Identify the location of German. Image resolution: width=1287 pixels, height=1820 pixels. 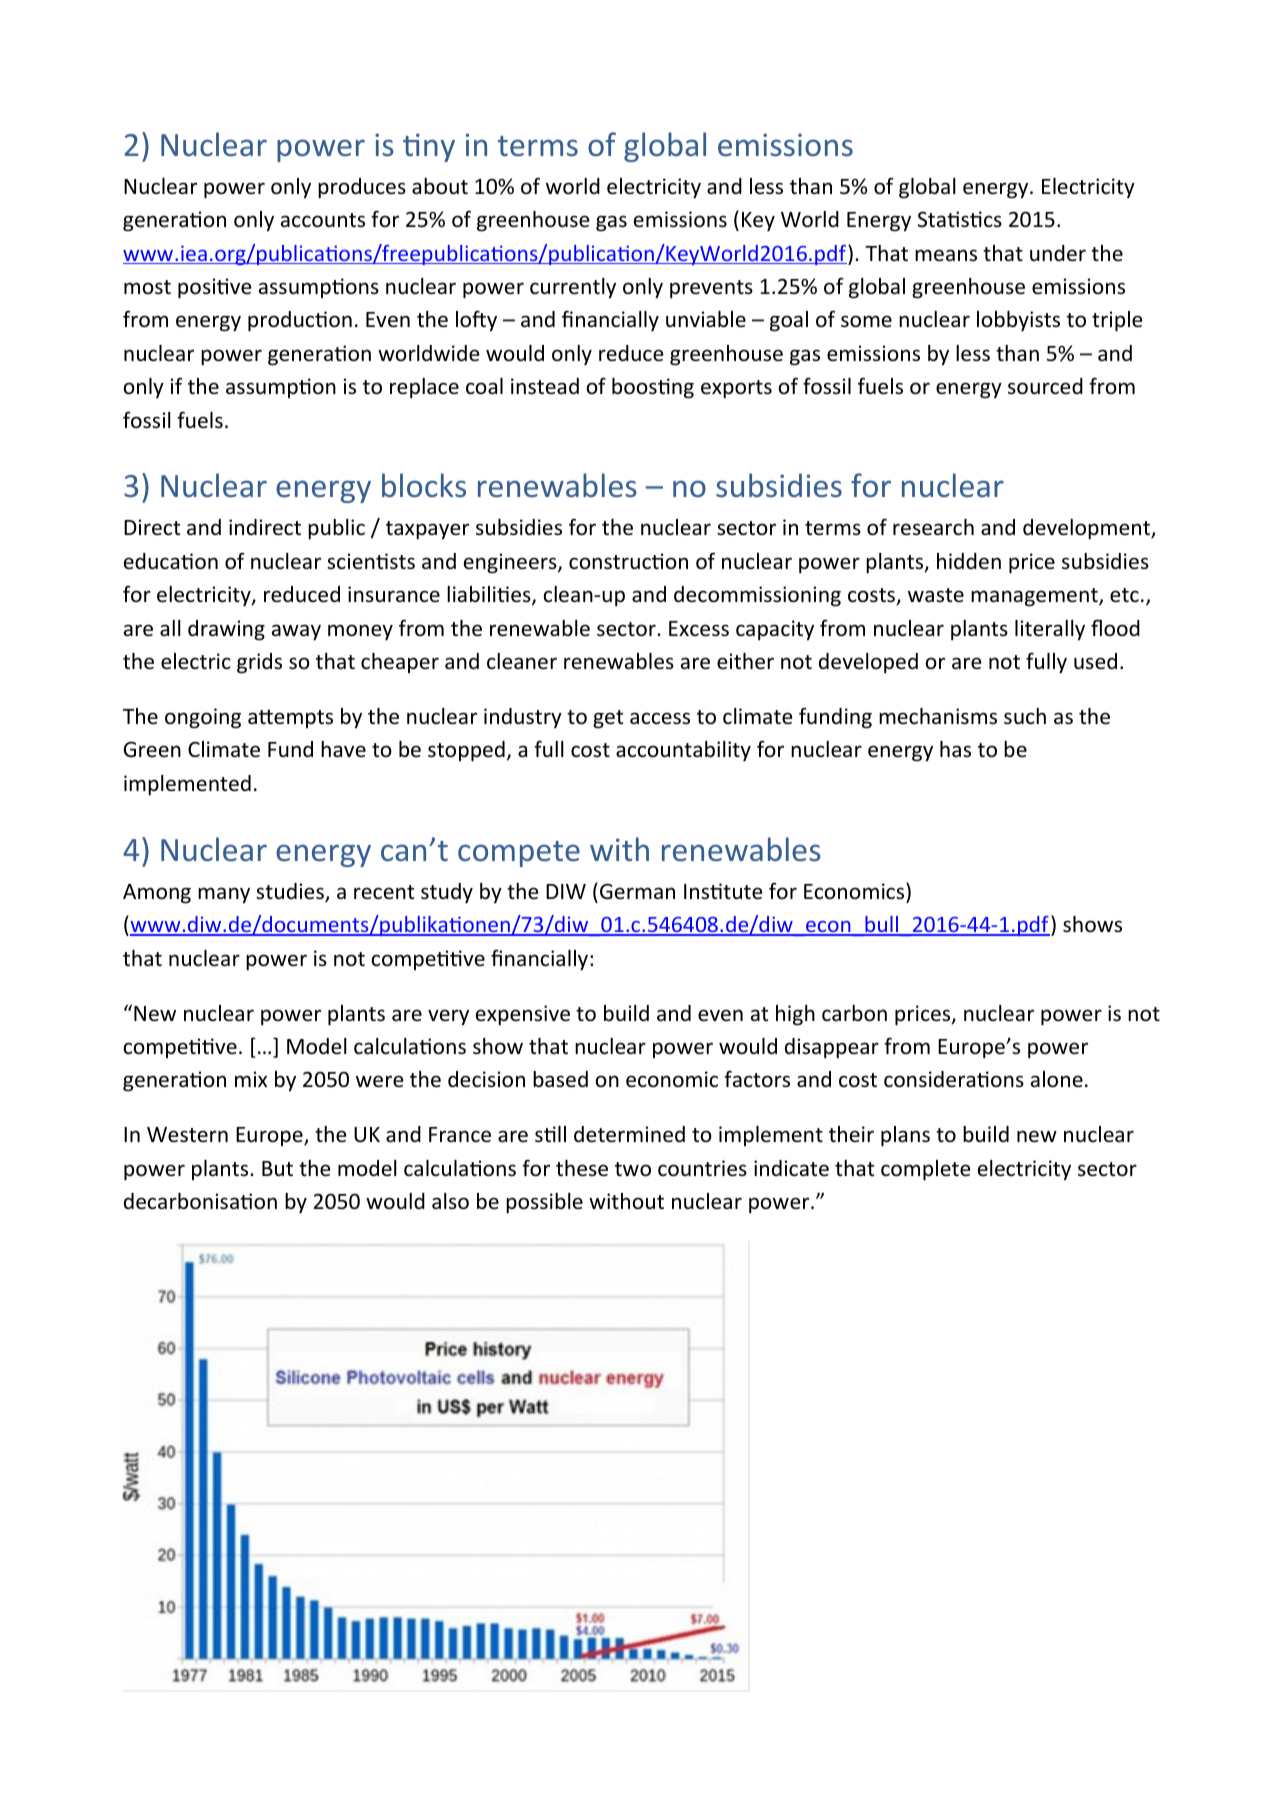
(637, 891).
